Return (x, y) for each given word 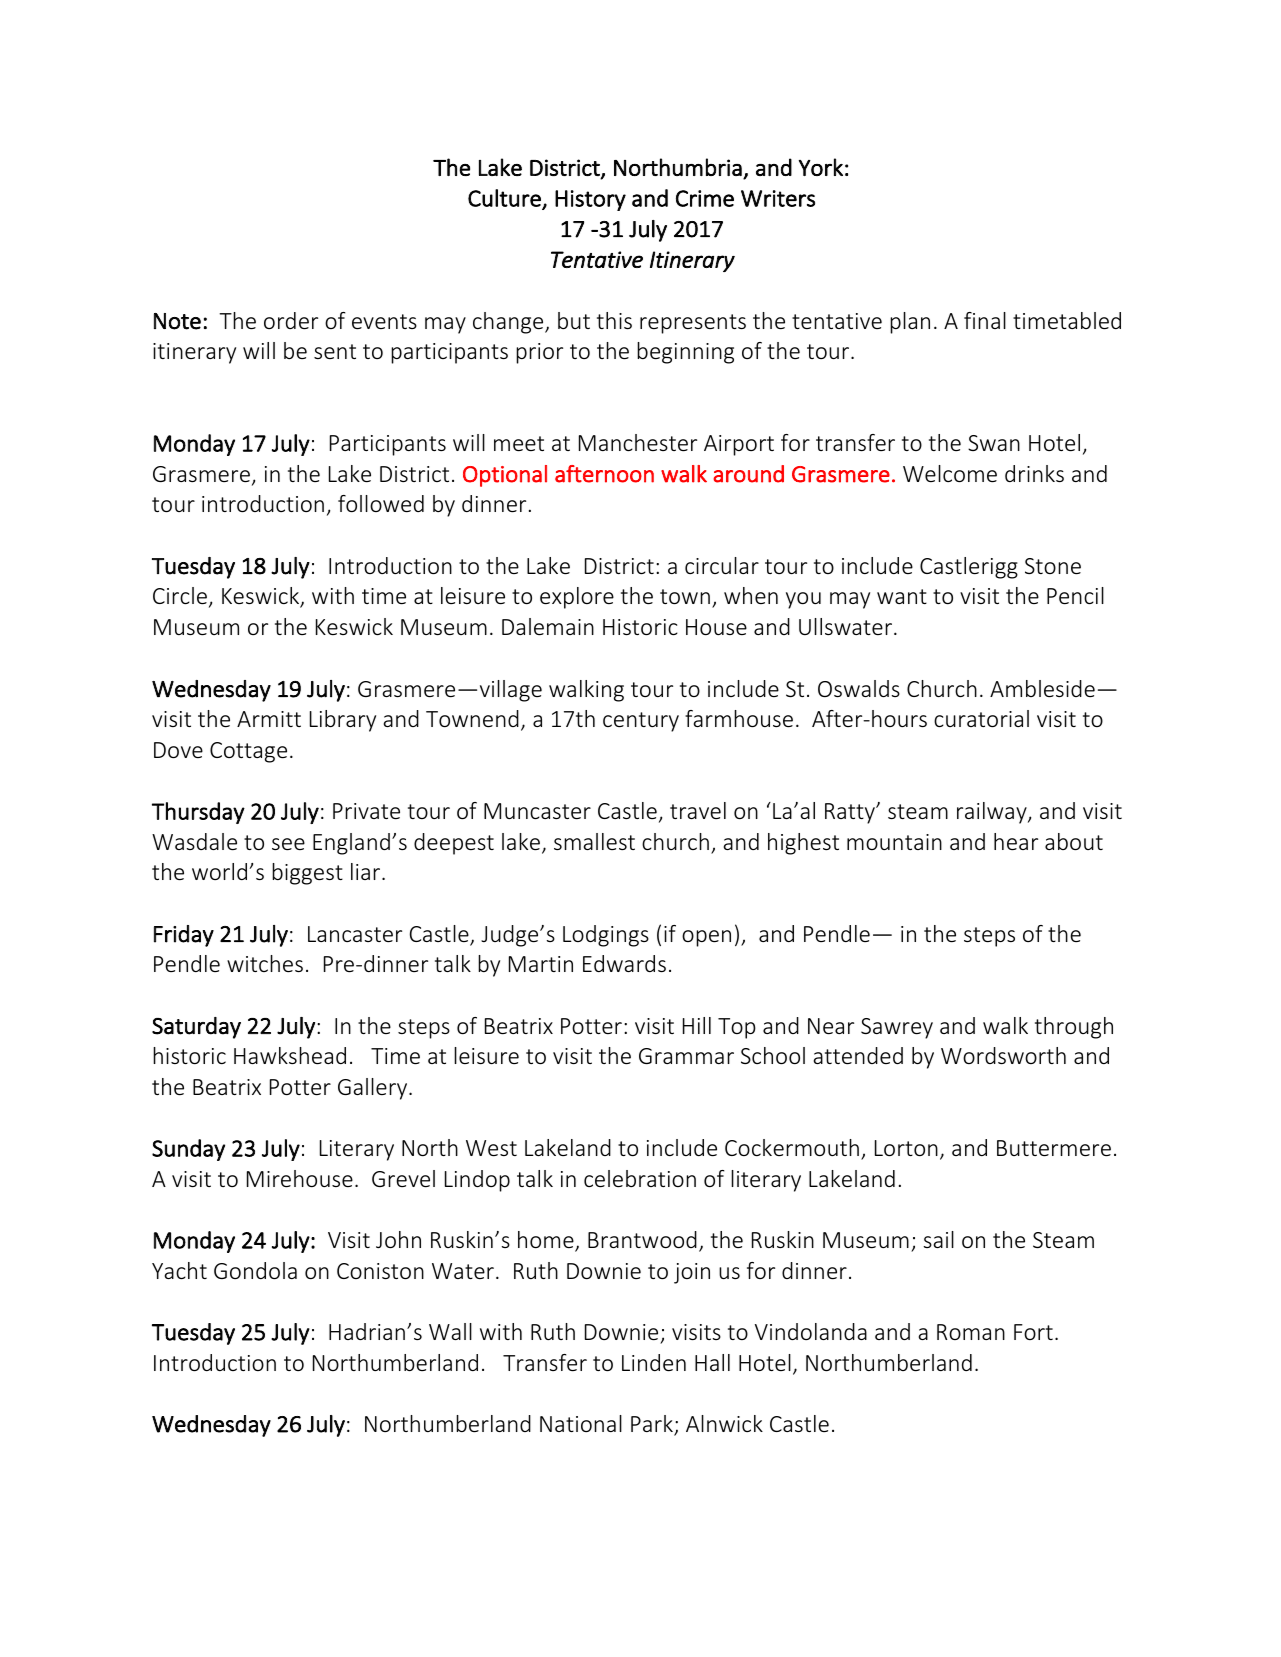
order (291, 320)
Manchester (638, 442)
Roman (971, 1332)
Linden (654, 1362)
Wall (450, 1331)
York (821, 167)
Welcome (950, 473)
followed (381, 503)
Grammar (686, 1056)
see (288, 844)
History (590, 200)
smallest (594, 841)
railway (993, 813)
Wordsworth (1003, 1055)
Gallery (374, 1089)
